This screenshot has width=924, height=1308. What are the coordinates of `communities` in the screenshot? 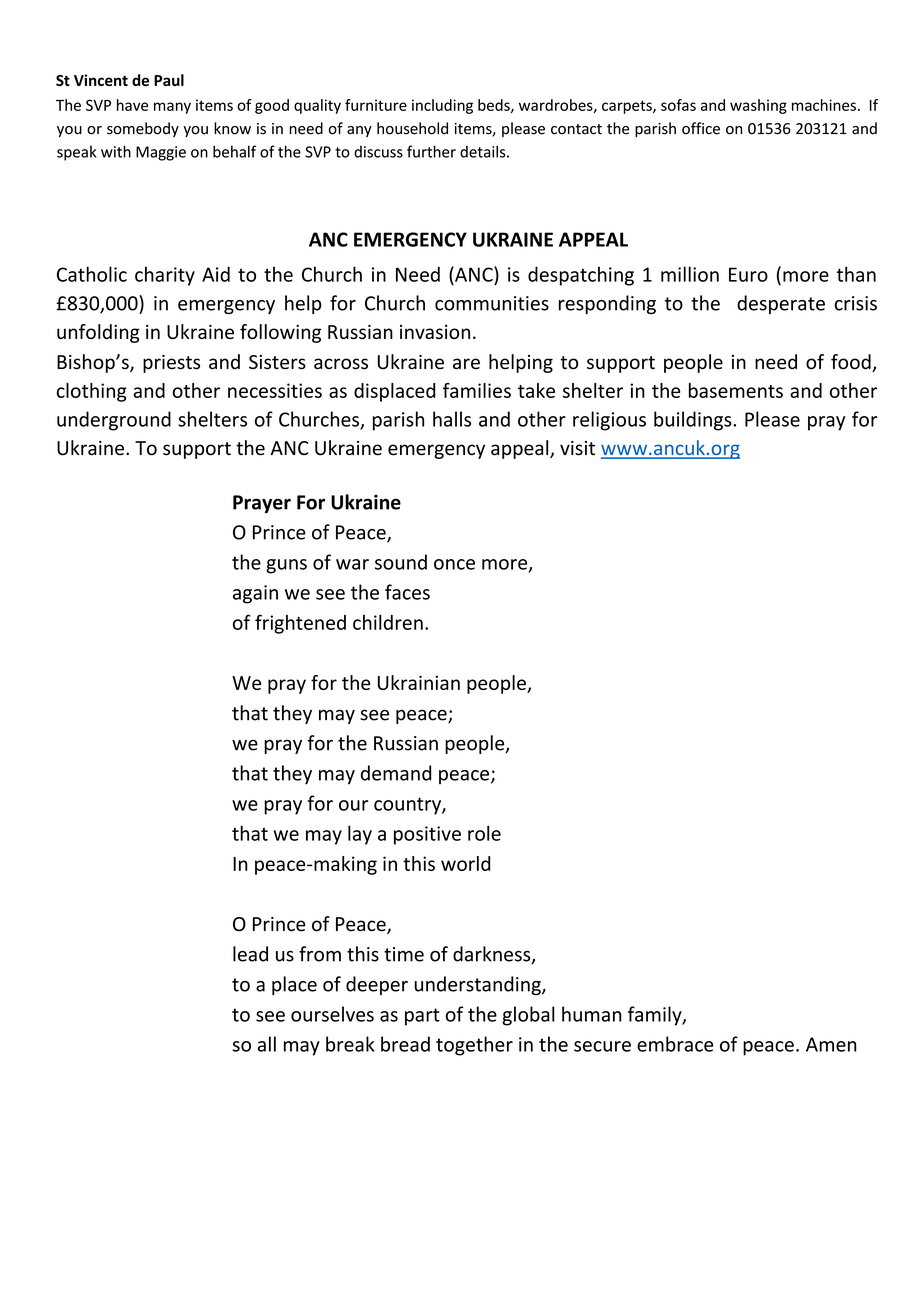 It's located at (492, 303).
